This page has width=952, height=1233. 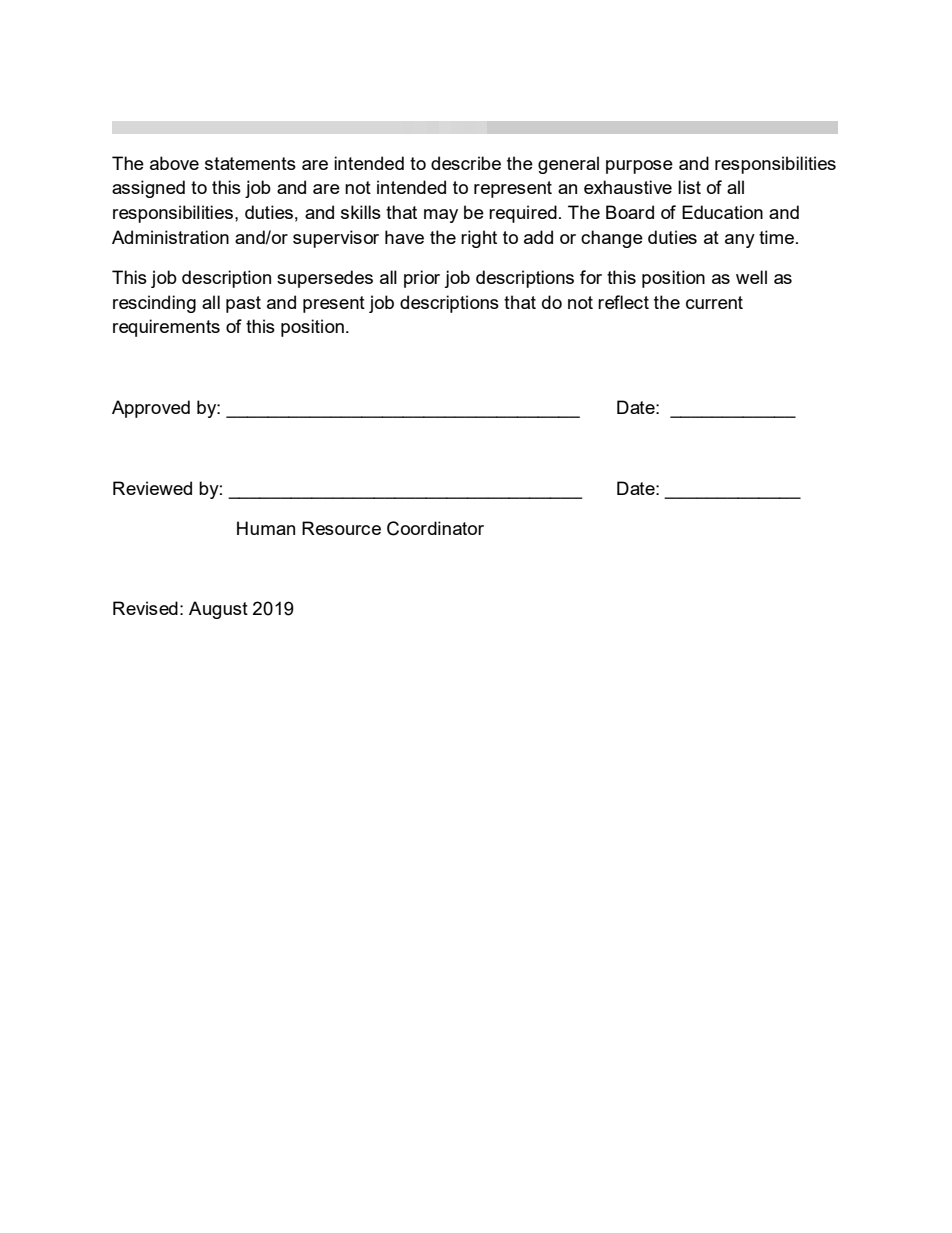 I want to click on well, so click(x=751, y=277).
